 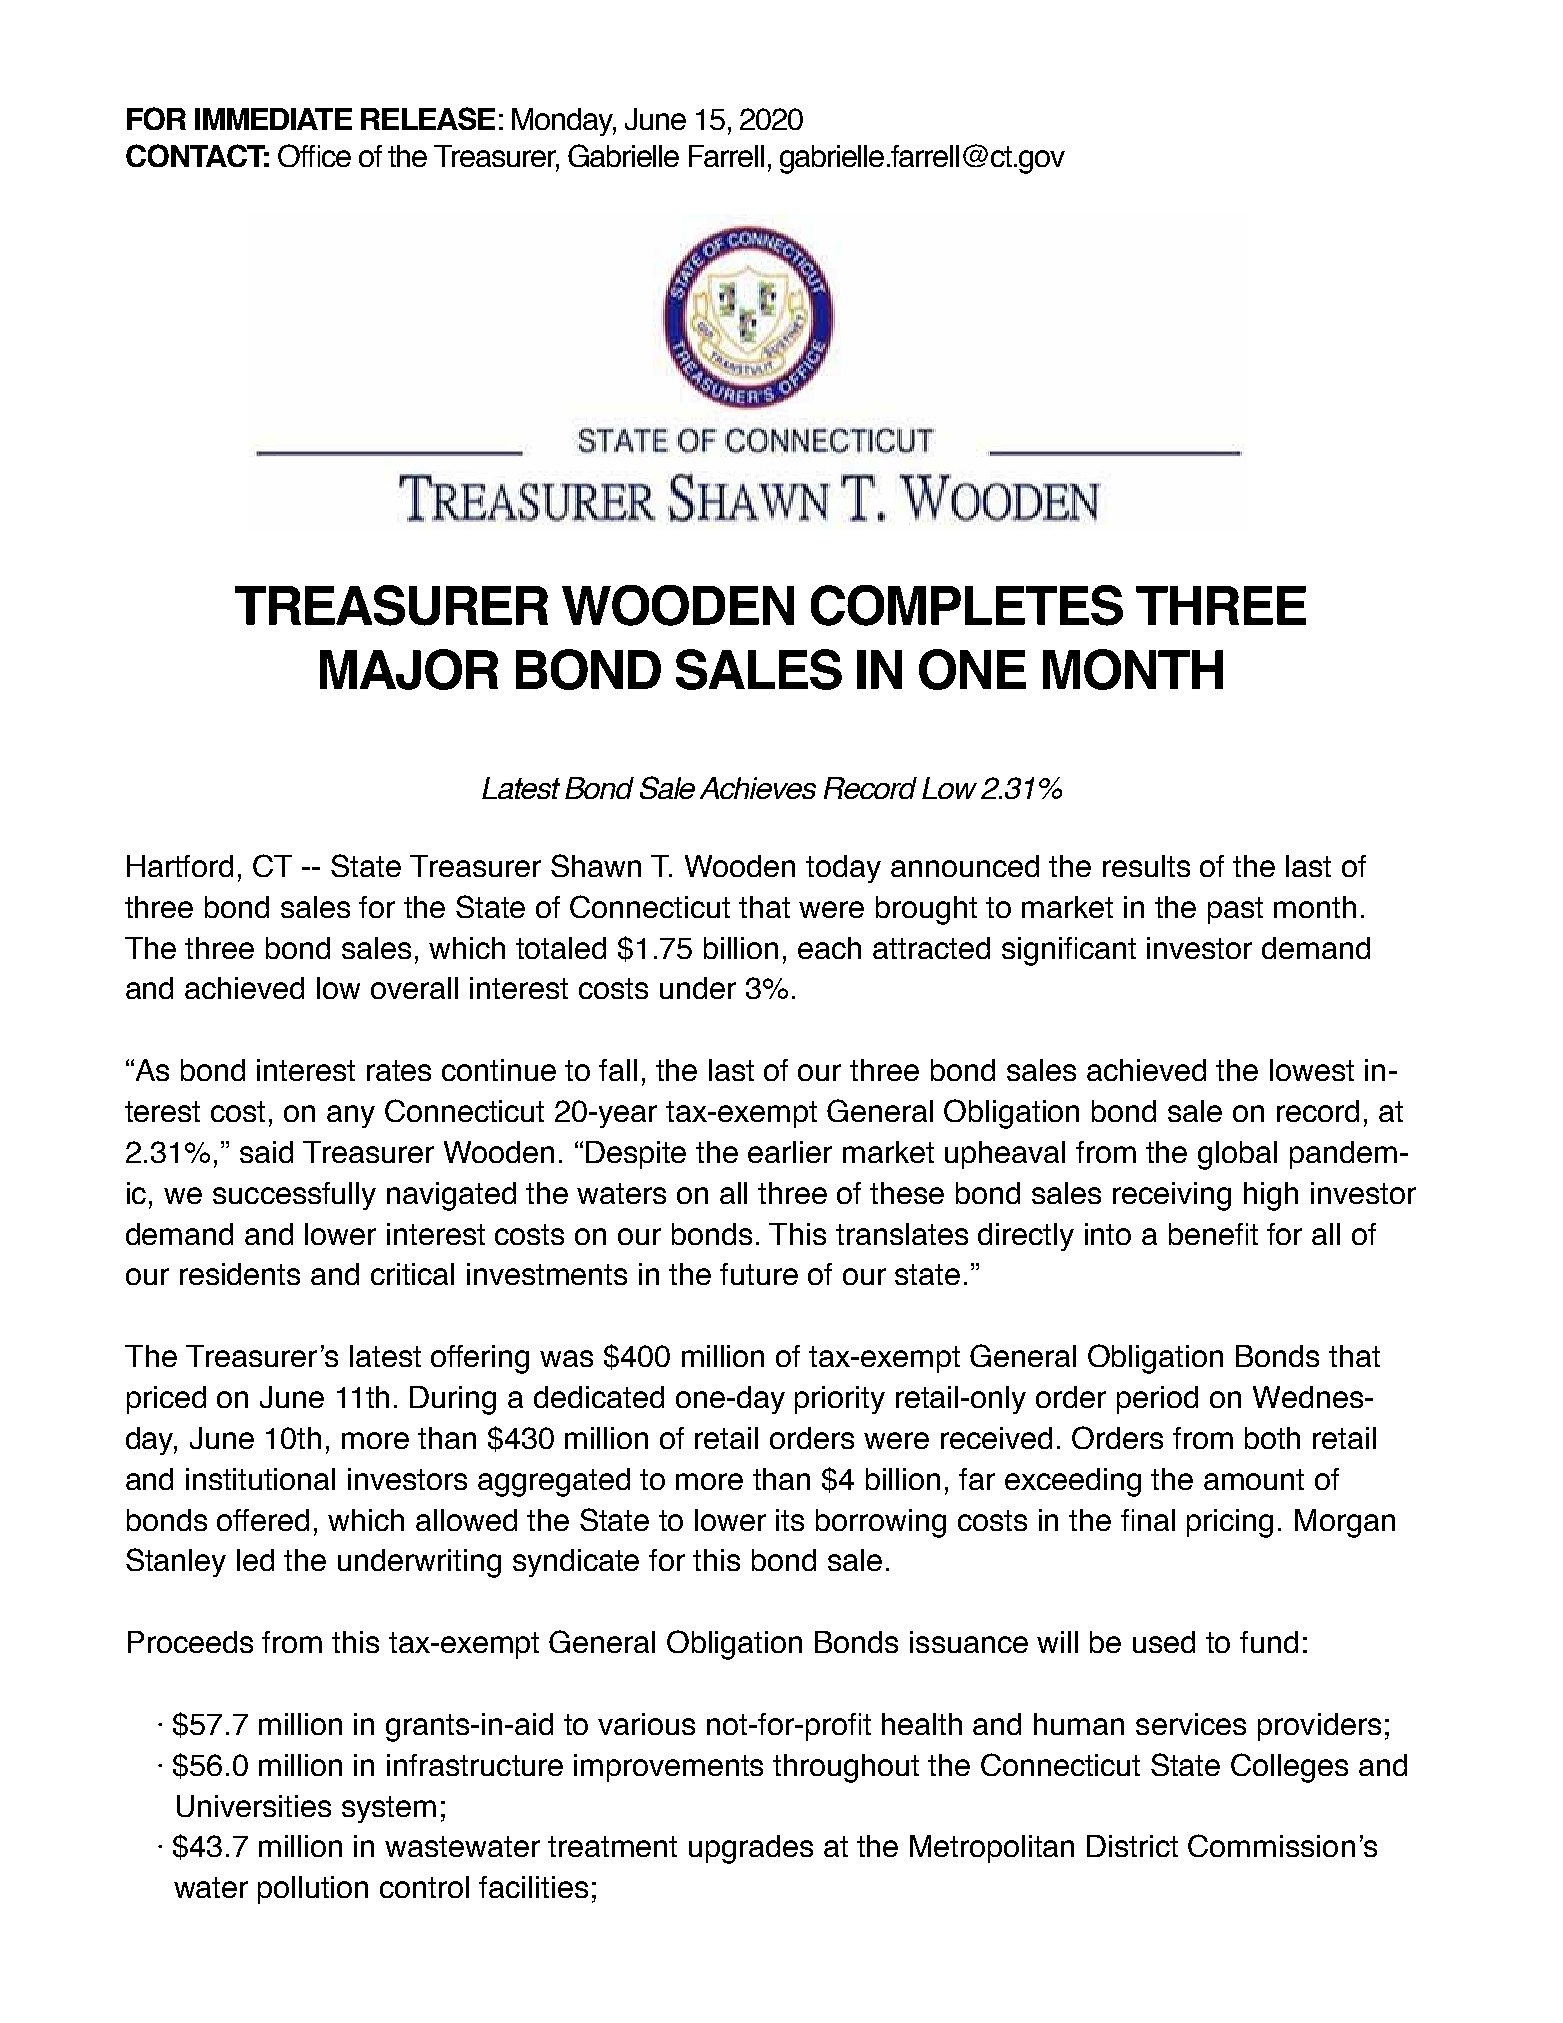 I want to click on District, so click(x=1132, y=1846).
